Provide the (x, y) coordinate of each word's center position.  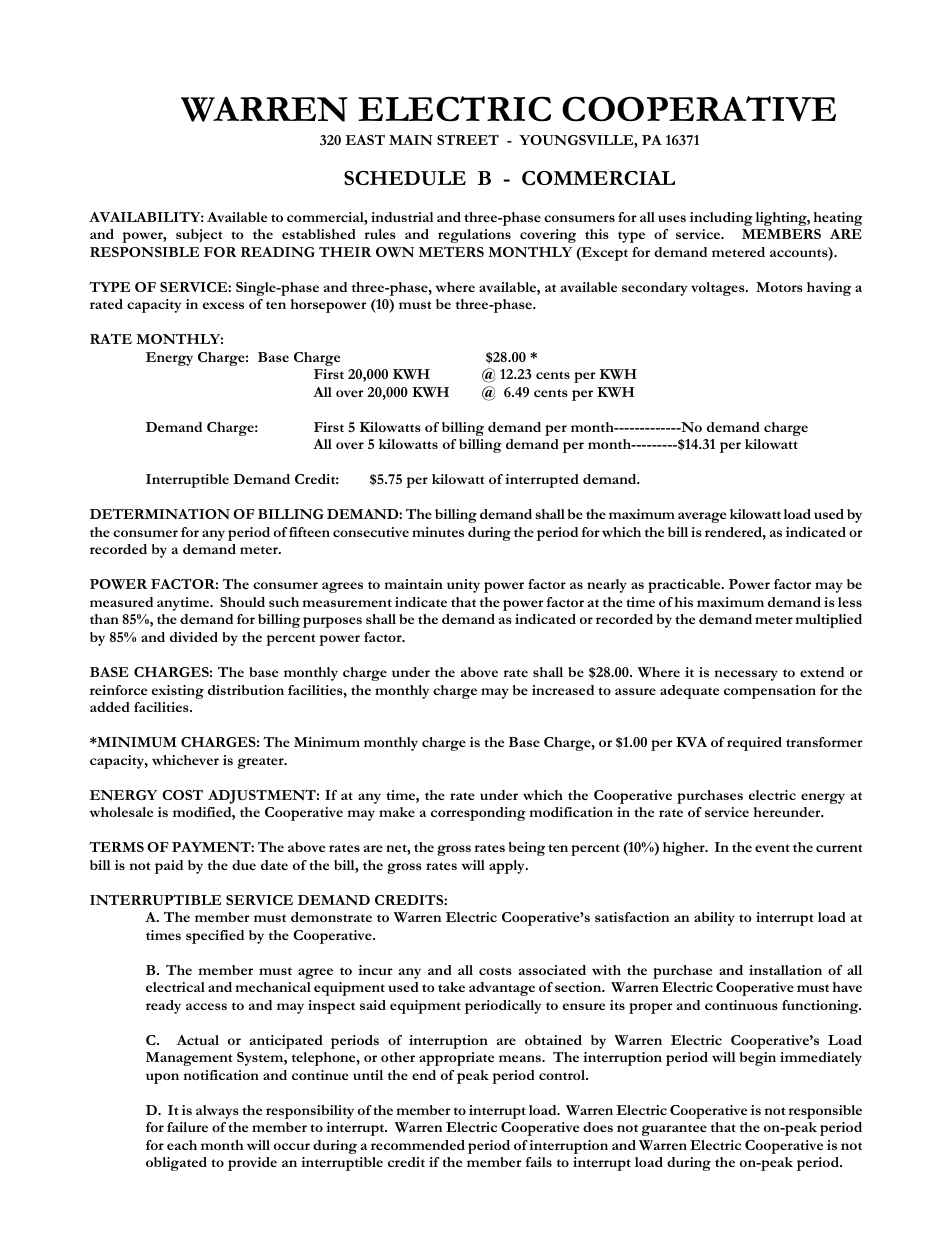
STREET (468, 140)
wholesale (121, 812)
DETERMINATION (160, 514)
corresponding (478, 814)
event (772, 848)
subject (199, 236)
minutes (438, 532)
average (702, 517)
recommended (418, 1145)
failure (187, 1127)
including (721, 219)
